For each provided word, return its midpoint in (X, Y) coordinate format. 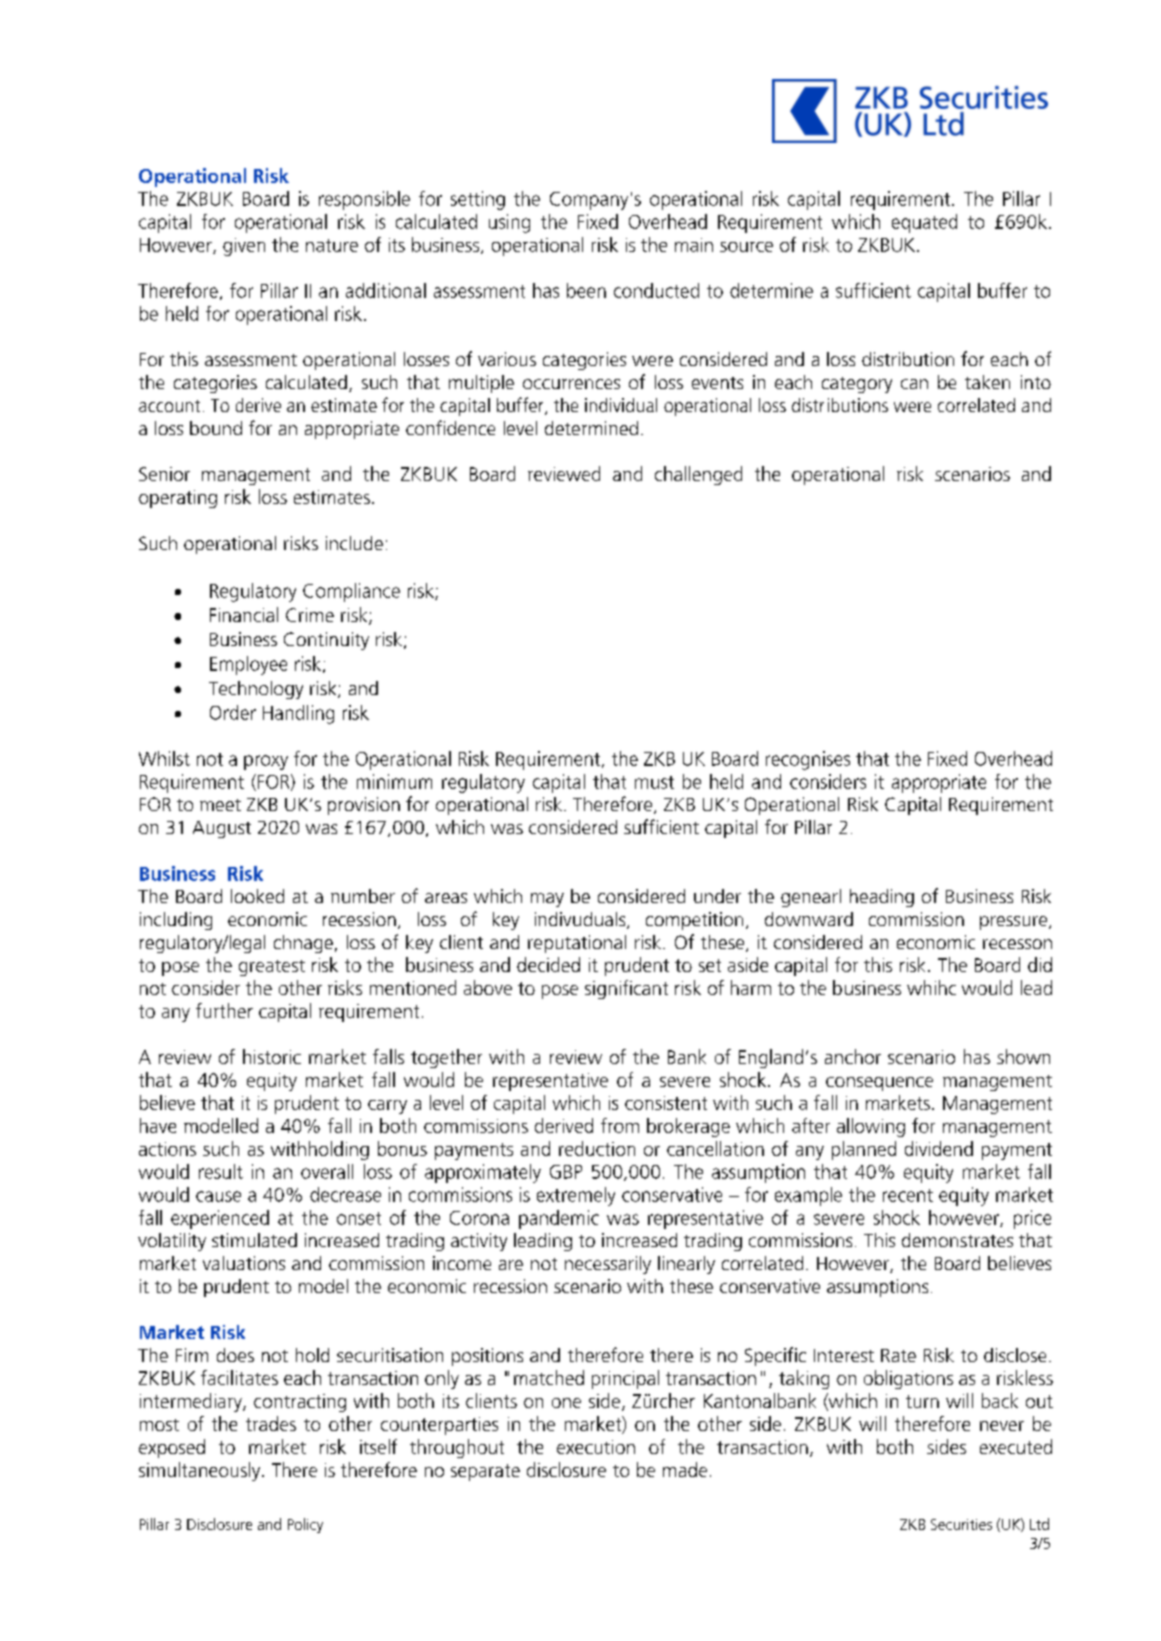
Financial (244, 614)
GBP (566, 1172)
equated (924, 223)
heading (882, 898)
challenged (698, 475)
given (244, 247)
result (221, 1171)
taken (987, 382)
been (586, 290)
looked (257, 896)
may (547, 900)
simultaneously (201, 1471)
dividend (939, 1148)
